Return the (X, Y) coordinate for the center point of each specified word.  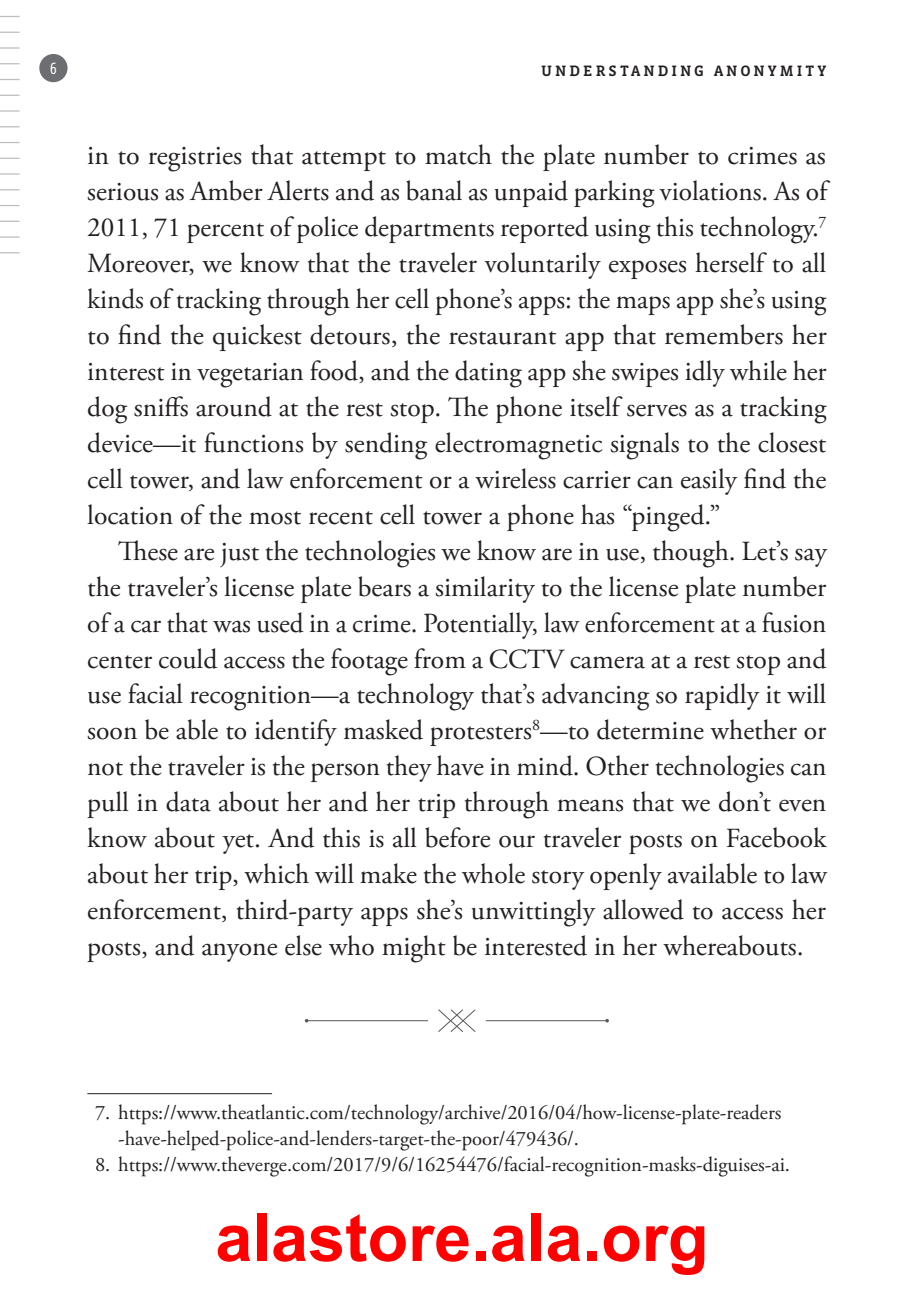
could (188, 658)
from (440, 658)
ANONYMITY (770, 70)
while (758, 370)
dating (488, 374)
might (414, 949)
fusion (794, 622)
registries (195, 159)
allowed (643, 909)
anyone (239, 952)
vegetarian (250, 375)
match (458, 154)
